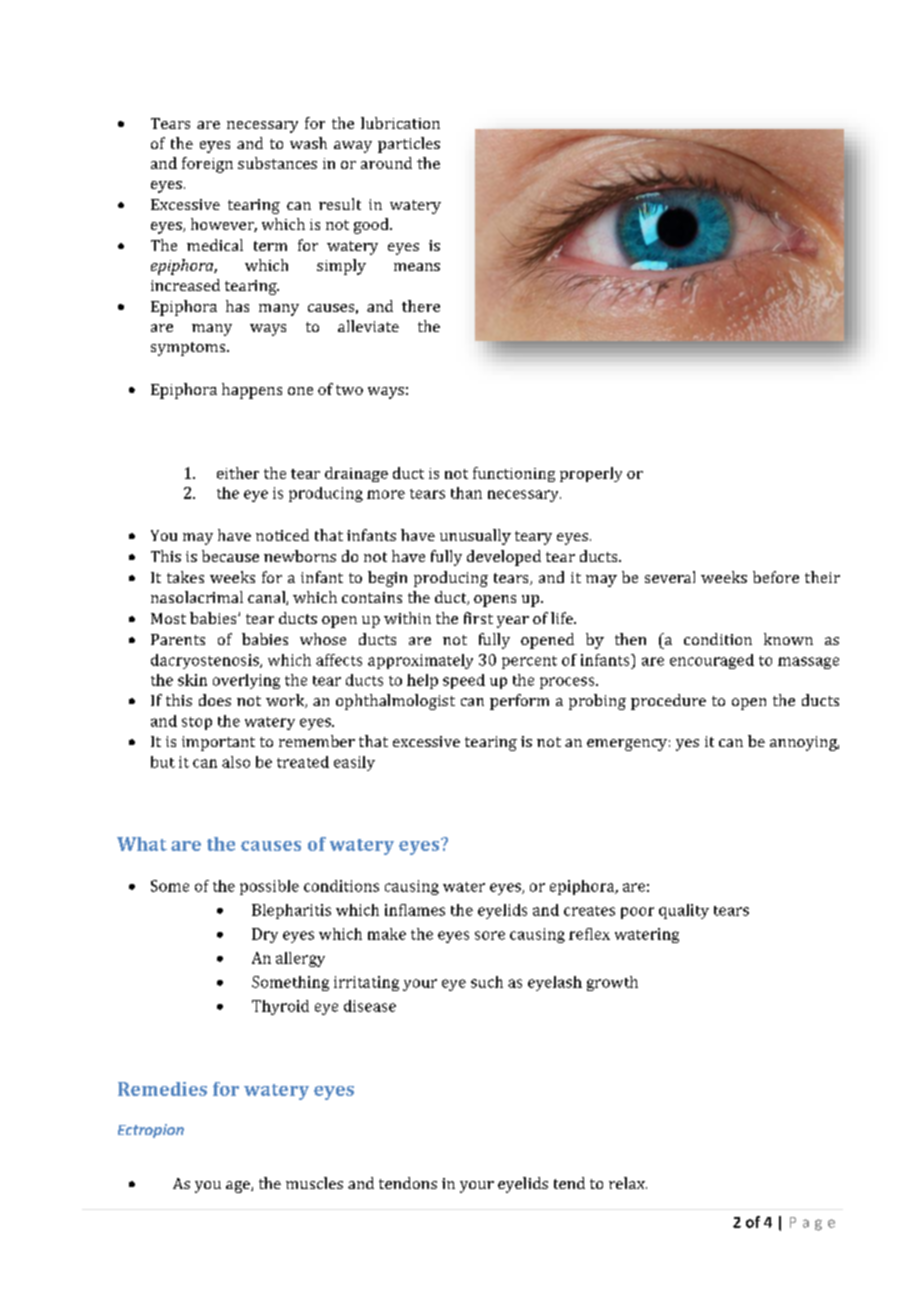  I want to click on lubrication, so click(400, 123).
